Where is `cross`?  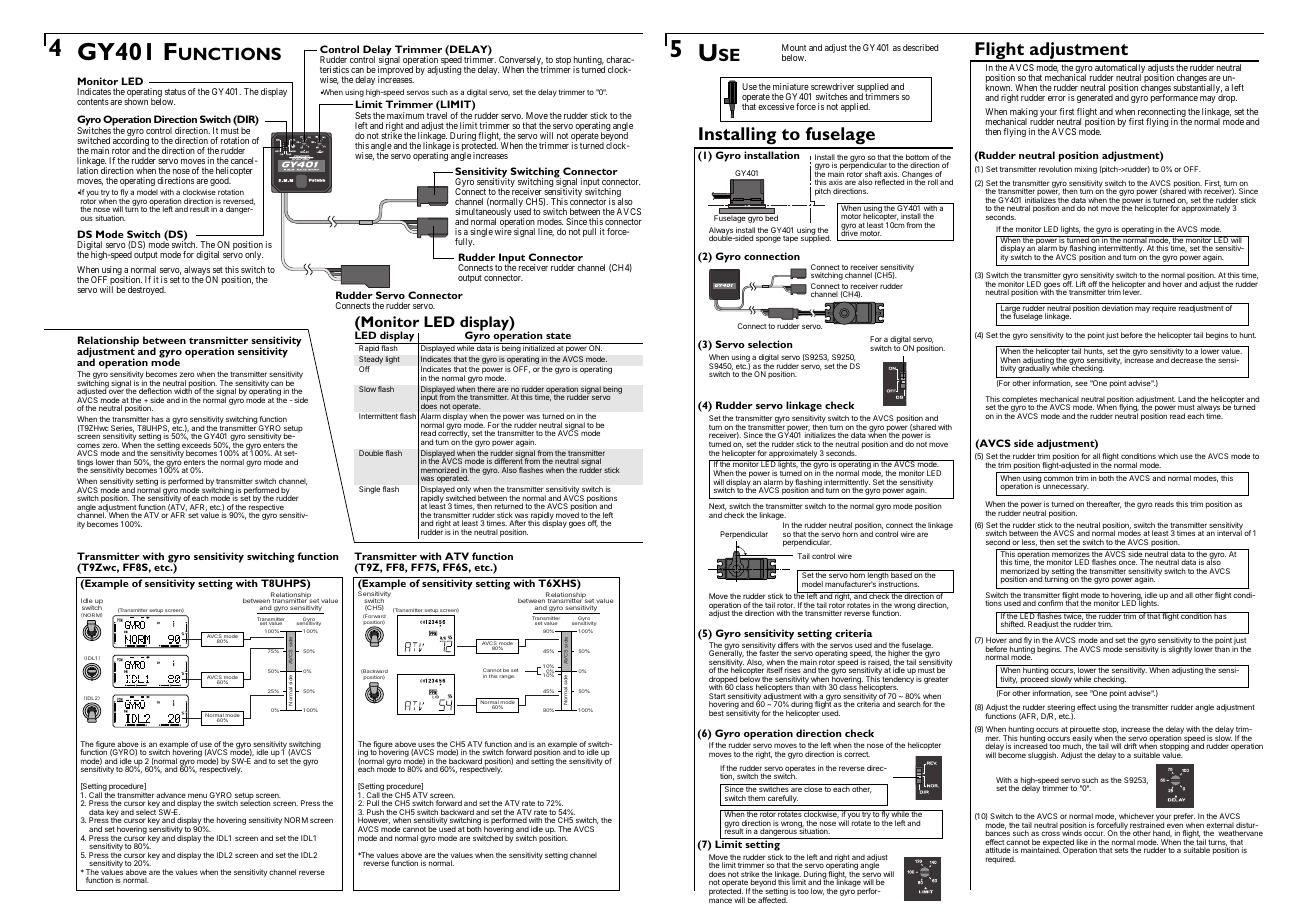
cross is located at coordinates (1050, 833).
